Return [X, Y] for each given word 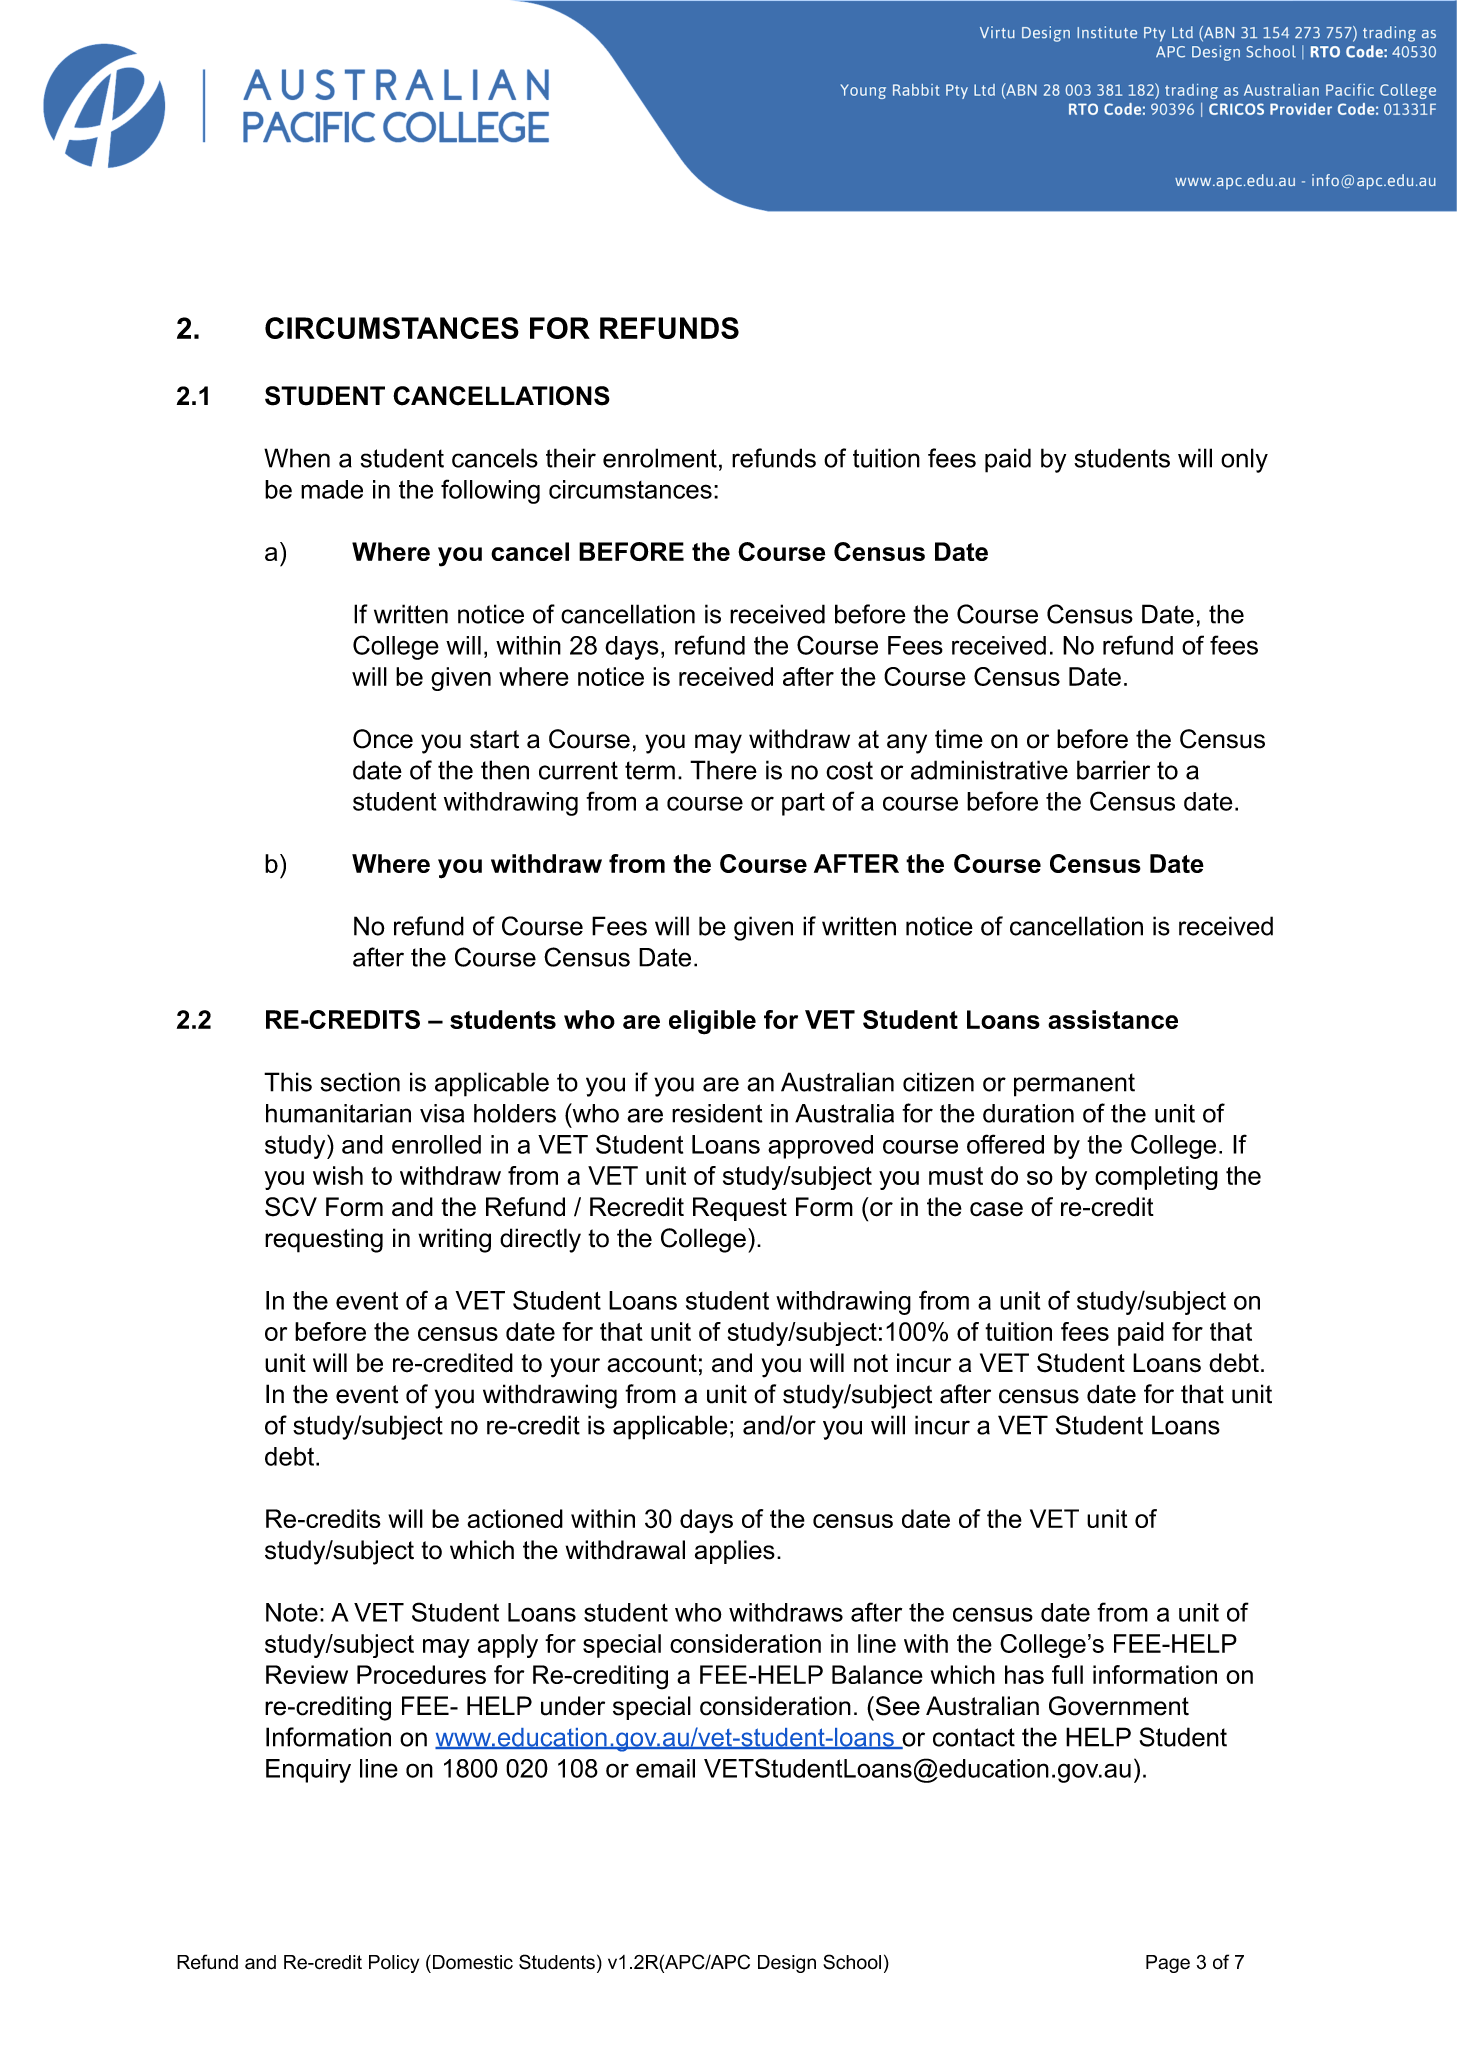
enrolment [660, 458]
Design [787, 1964]
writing [454, 1240]
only [1244, 460]
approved [820, 1147]
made [332, 489]
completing [1156, 1178]
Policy [394, 1964]
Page [1168, 1964]
